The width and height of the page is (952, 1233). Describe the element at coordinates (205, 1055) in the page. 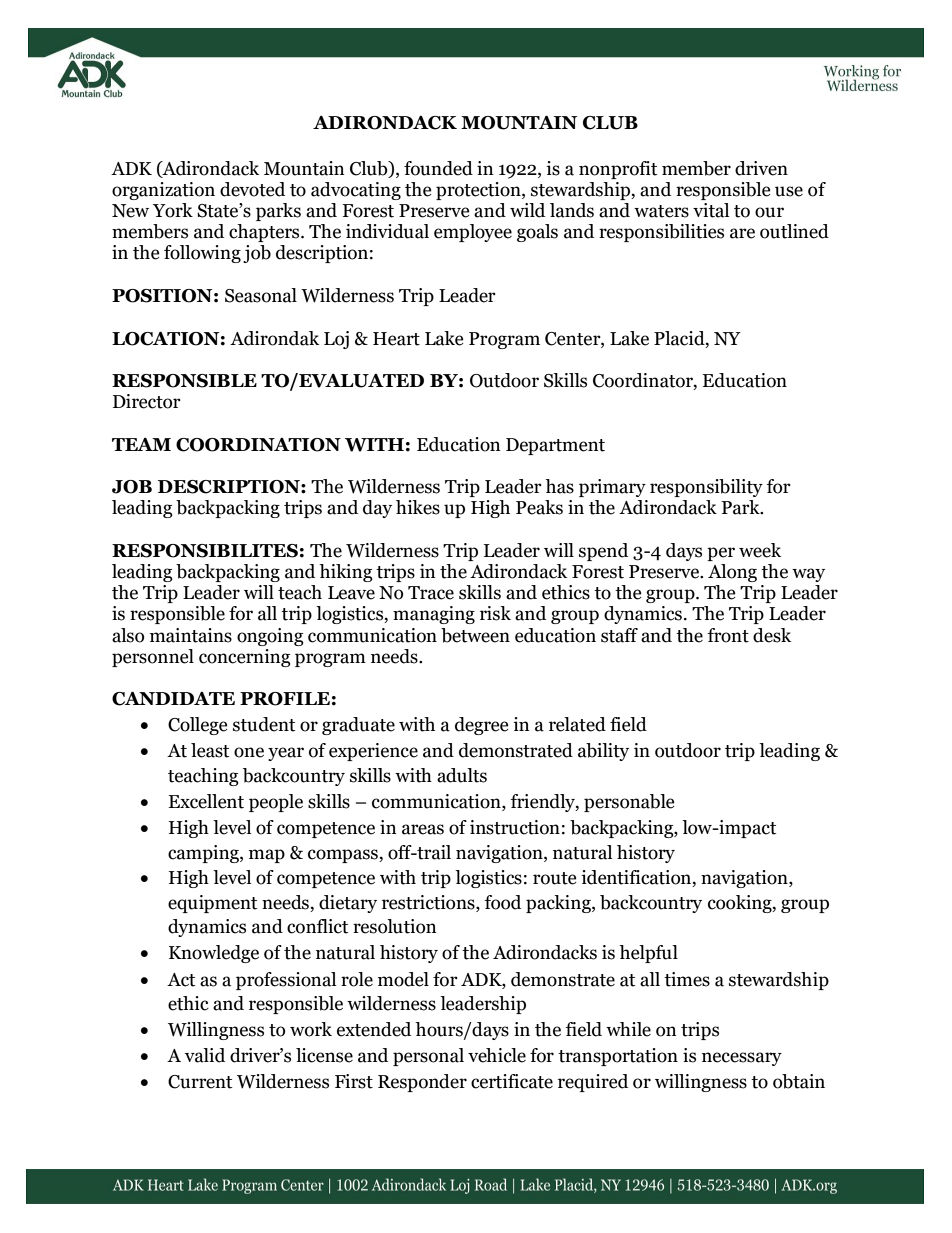

I see `valid` at that location.
